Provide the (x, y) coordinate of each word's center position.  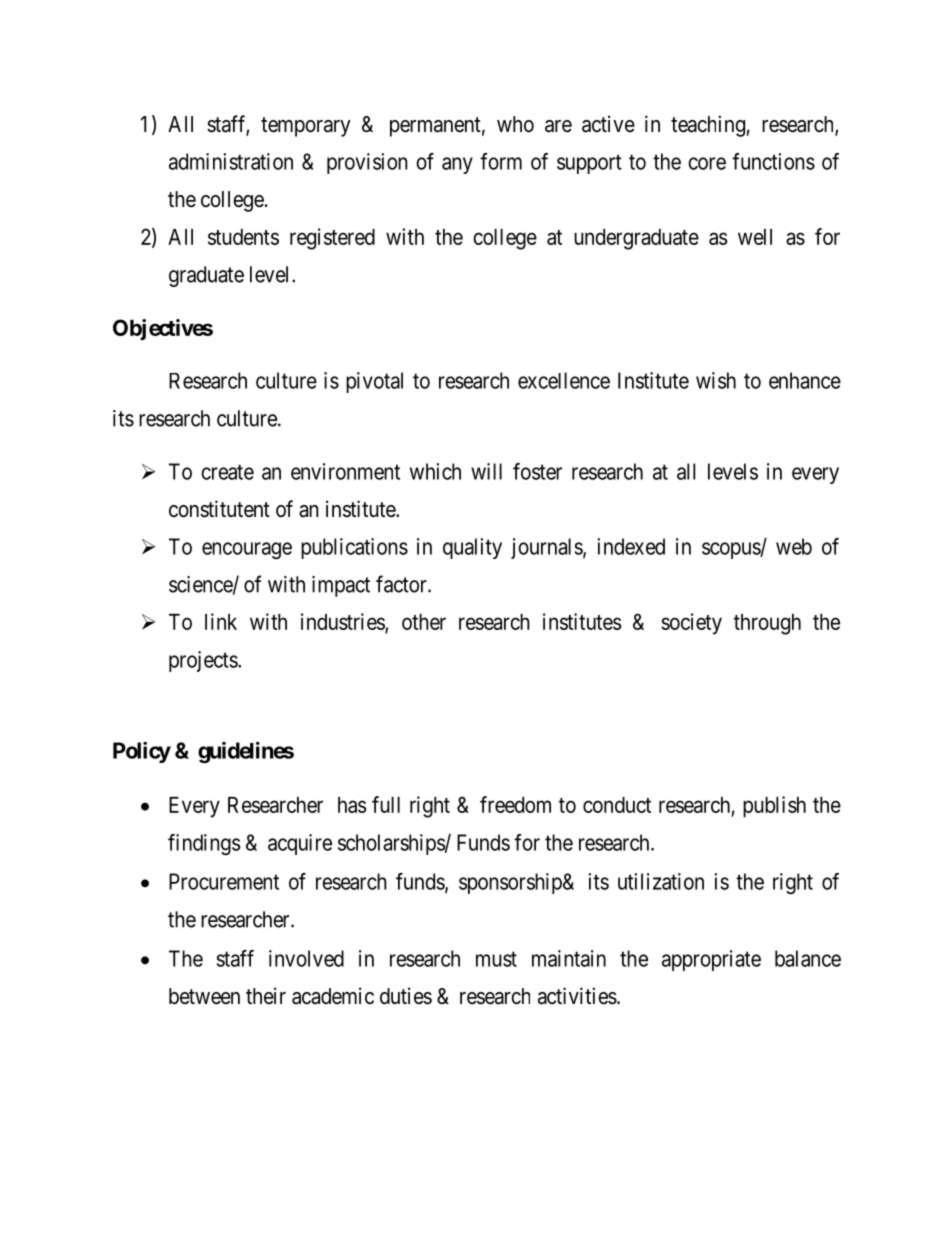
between (204, 996)
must (496, 959)
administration (231, 161)
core (707, 163)
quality (472, 548)
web (794, 546)
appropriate (711, 960)
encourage (247, 550)
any (457, 165)
